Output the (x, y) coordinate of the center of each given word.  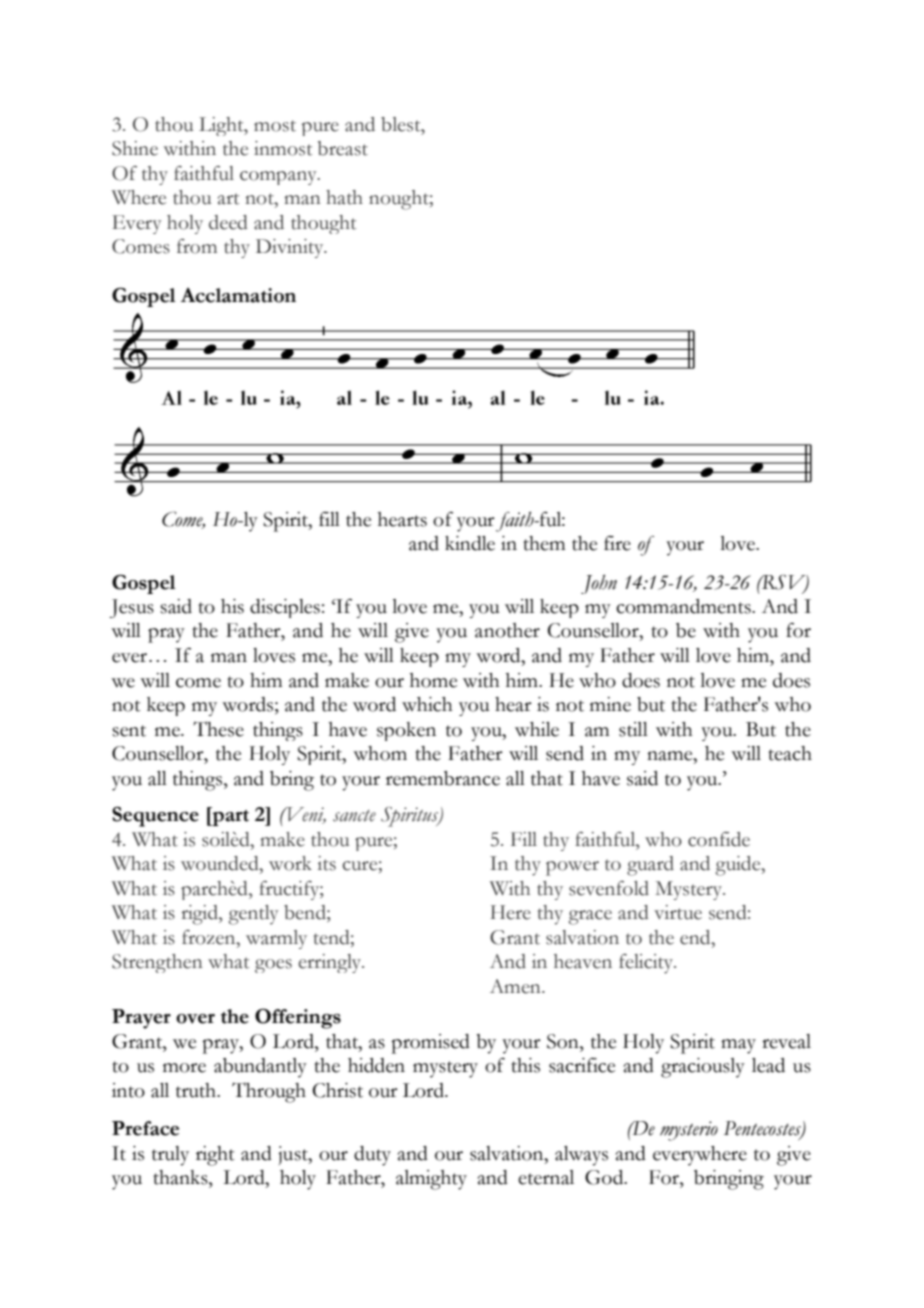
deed (228, 222)
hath (344, 197)
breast (343, 148)
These (218, 729)
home (433, 680)
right (215, 1156)
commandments (684, 606)
